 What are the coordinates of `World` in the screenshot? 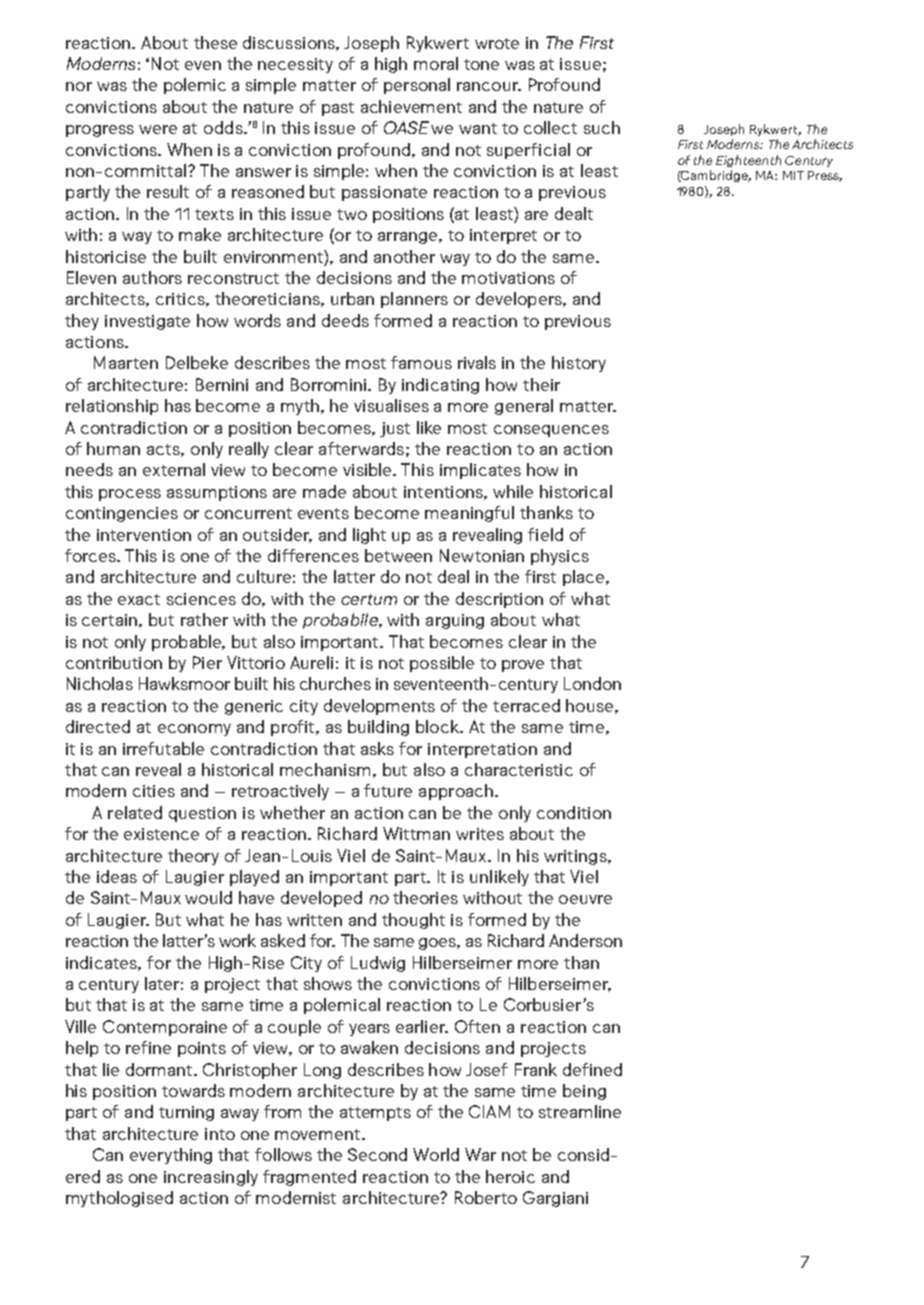 It's located at (436, 1154).
